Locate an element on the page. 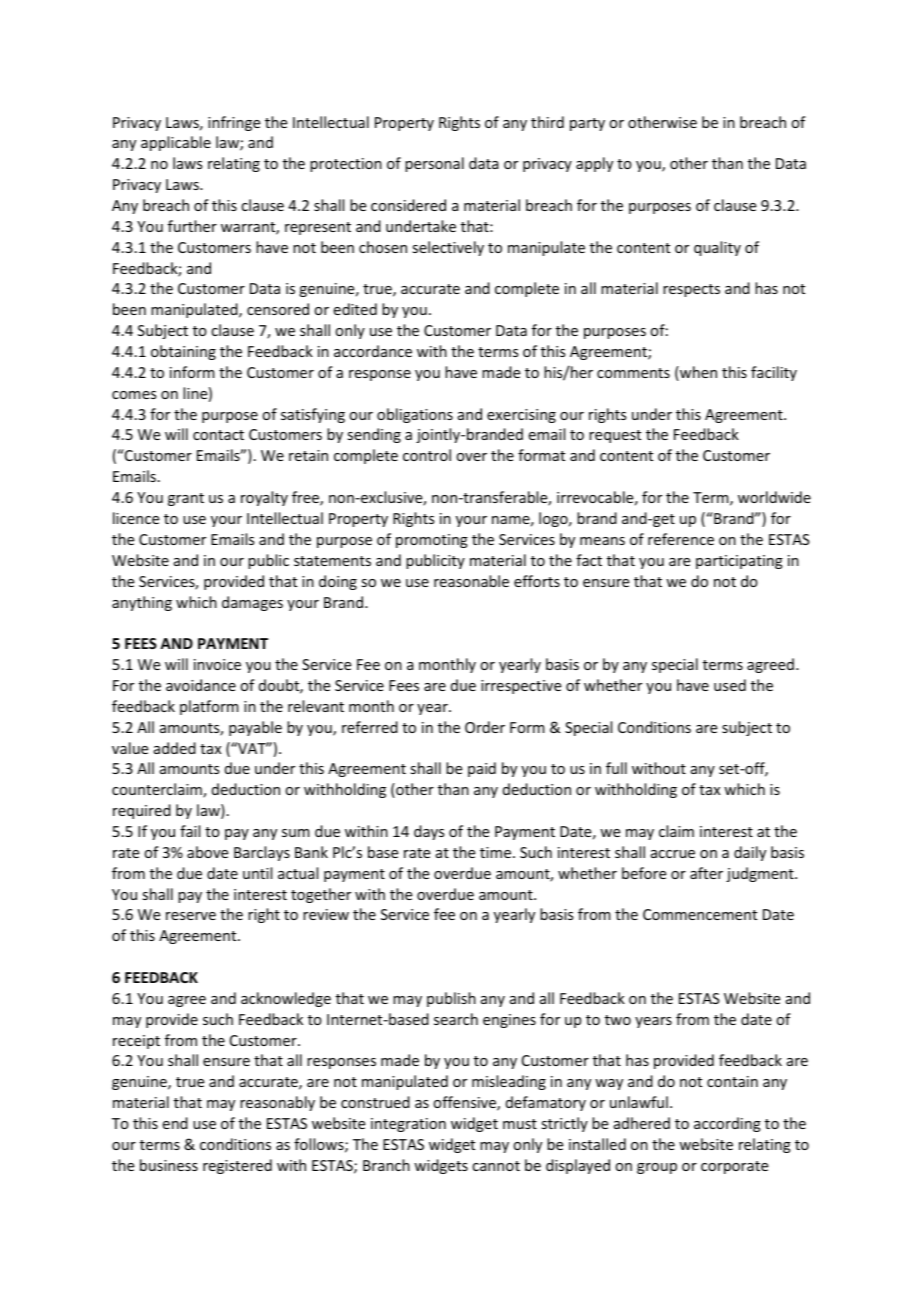 This image has height=1308, width=924. reserve is located at coordinates (191, 916).
